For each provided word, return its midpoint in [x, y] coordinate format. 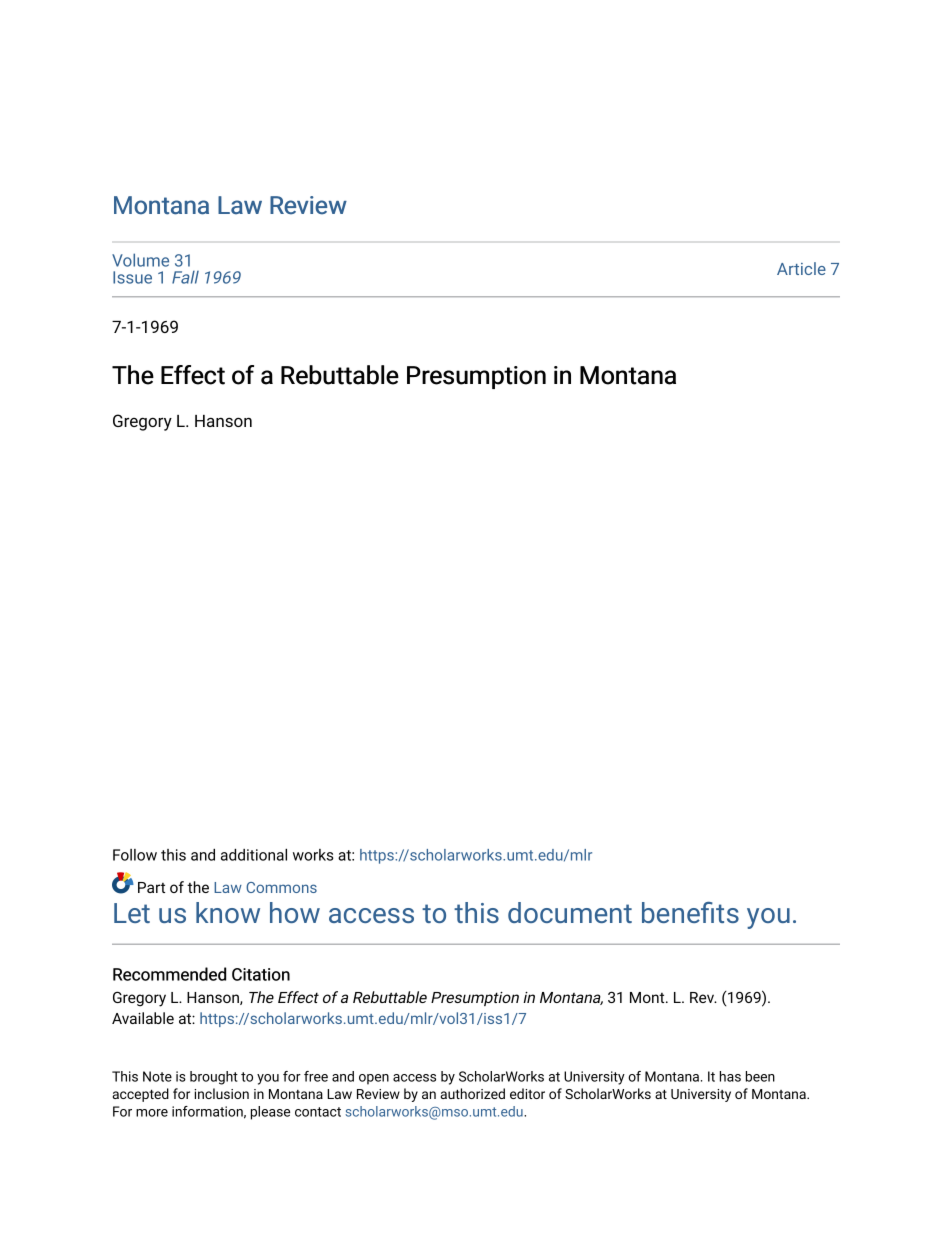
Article [801, 268]
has [730, 1076]
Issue [132, 277]
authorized [472, 1093]
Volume [140, 260]
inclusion [221, 1093]
